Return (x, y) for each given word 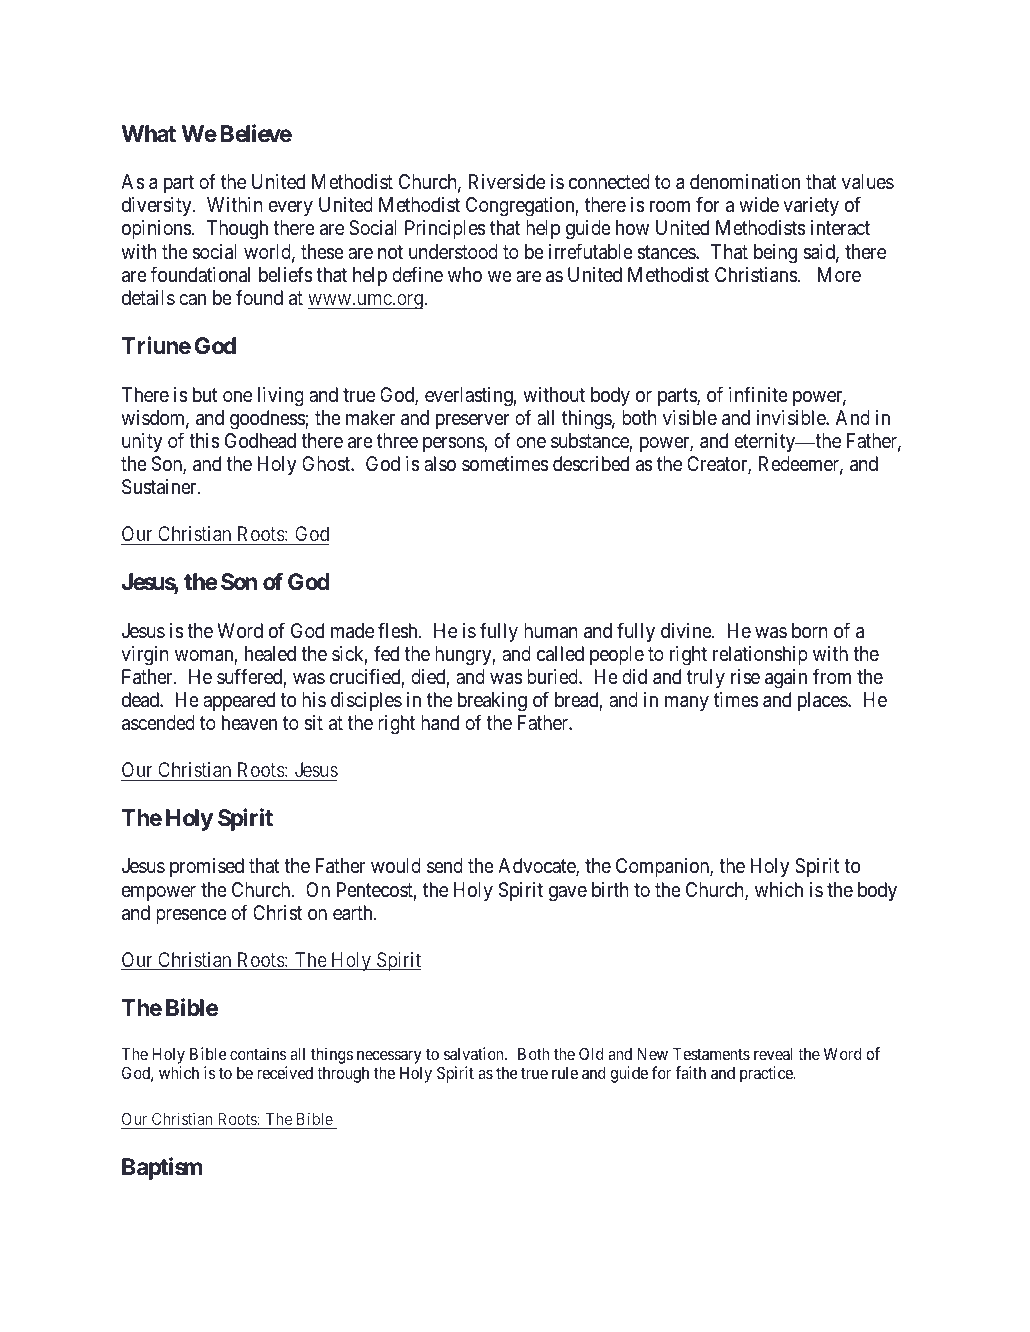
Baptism (162, 1168)
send (445, 866)
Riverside (507, 182)
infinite (758, 394)
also (440, 463)
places (823, 701)
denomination (745, 182)
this (204, 441)
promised (207, 867)
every (291, 208)
